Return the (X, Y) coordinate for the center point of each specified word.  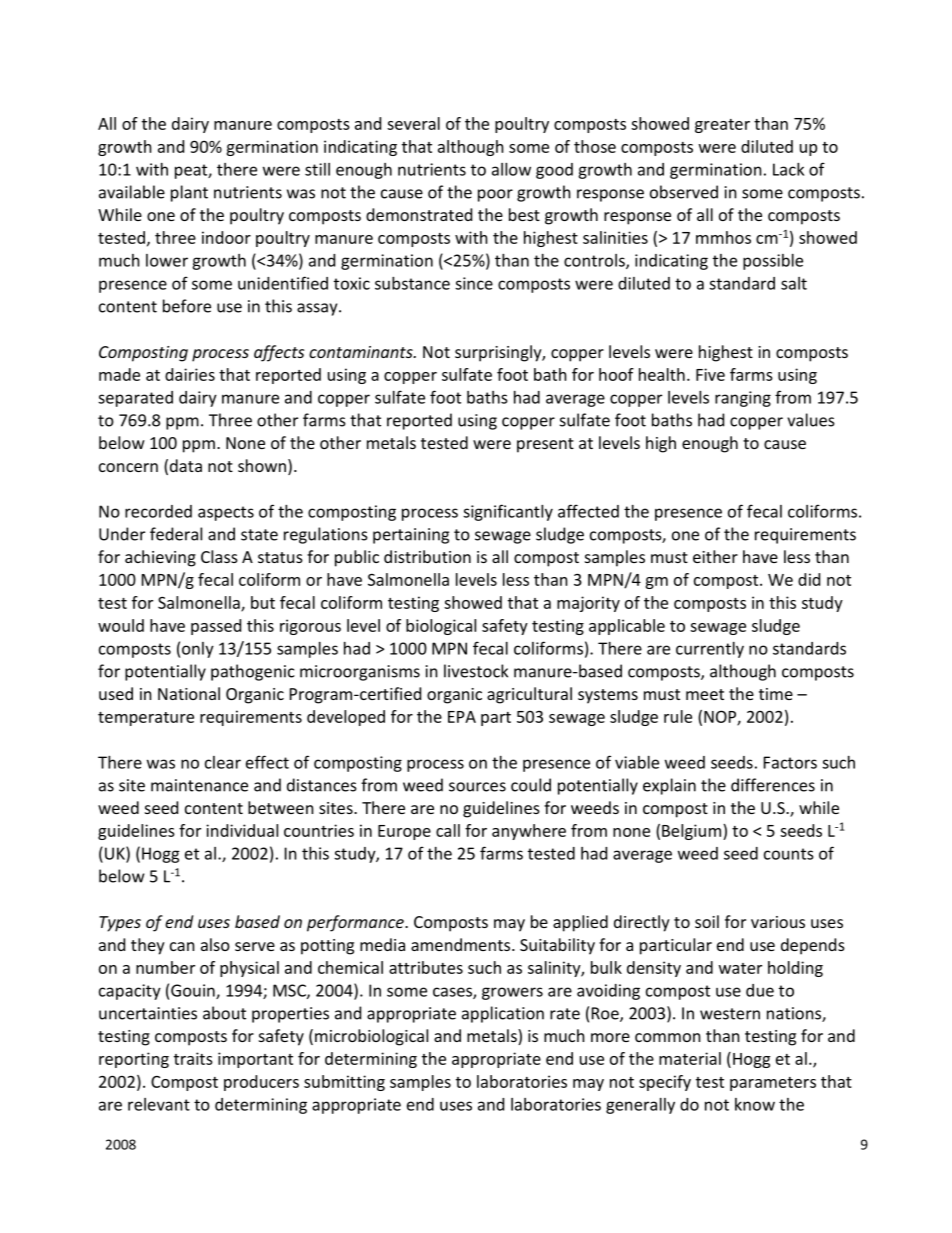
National (189, 693)
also (215, 944)
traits (193, 1058)
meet (705, 694)
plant (189, 193)
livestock (476, 671)
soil (707, 921)
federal (176, 534)
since (474, 283)
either (715, 556)
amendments (462, 944)
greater (722, 126)
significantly (508, 512)
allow (511, 169)
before (187, 306)
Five (710, 374)
